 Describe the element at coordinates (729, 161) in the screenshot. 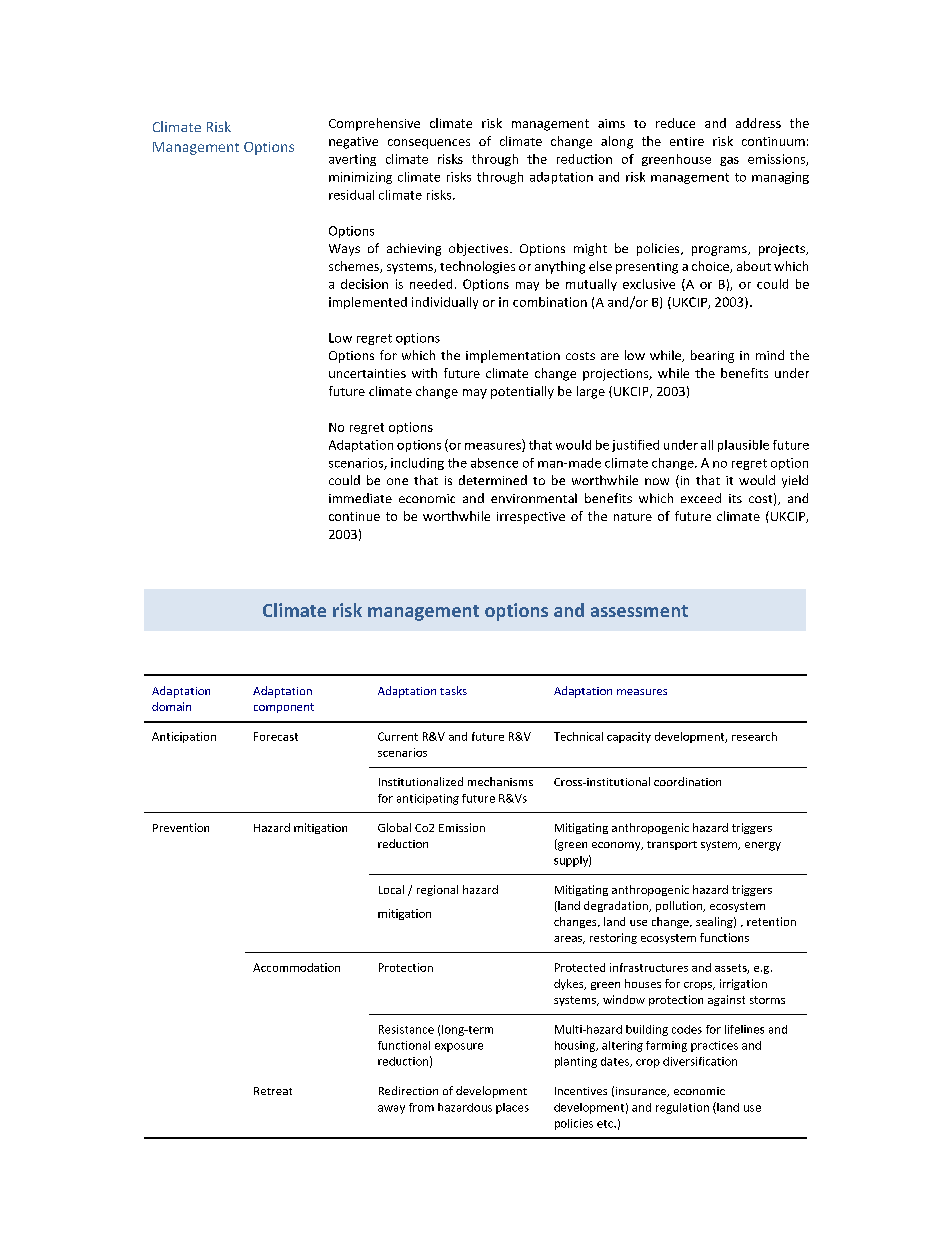

I see `gas` at that location.
